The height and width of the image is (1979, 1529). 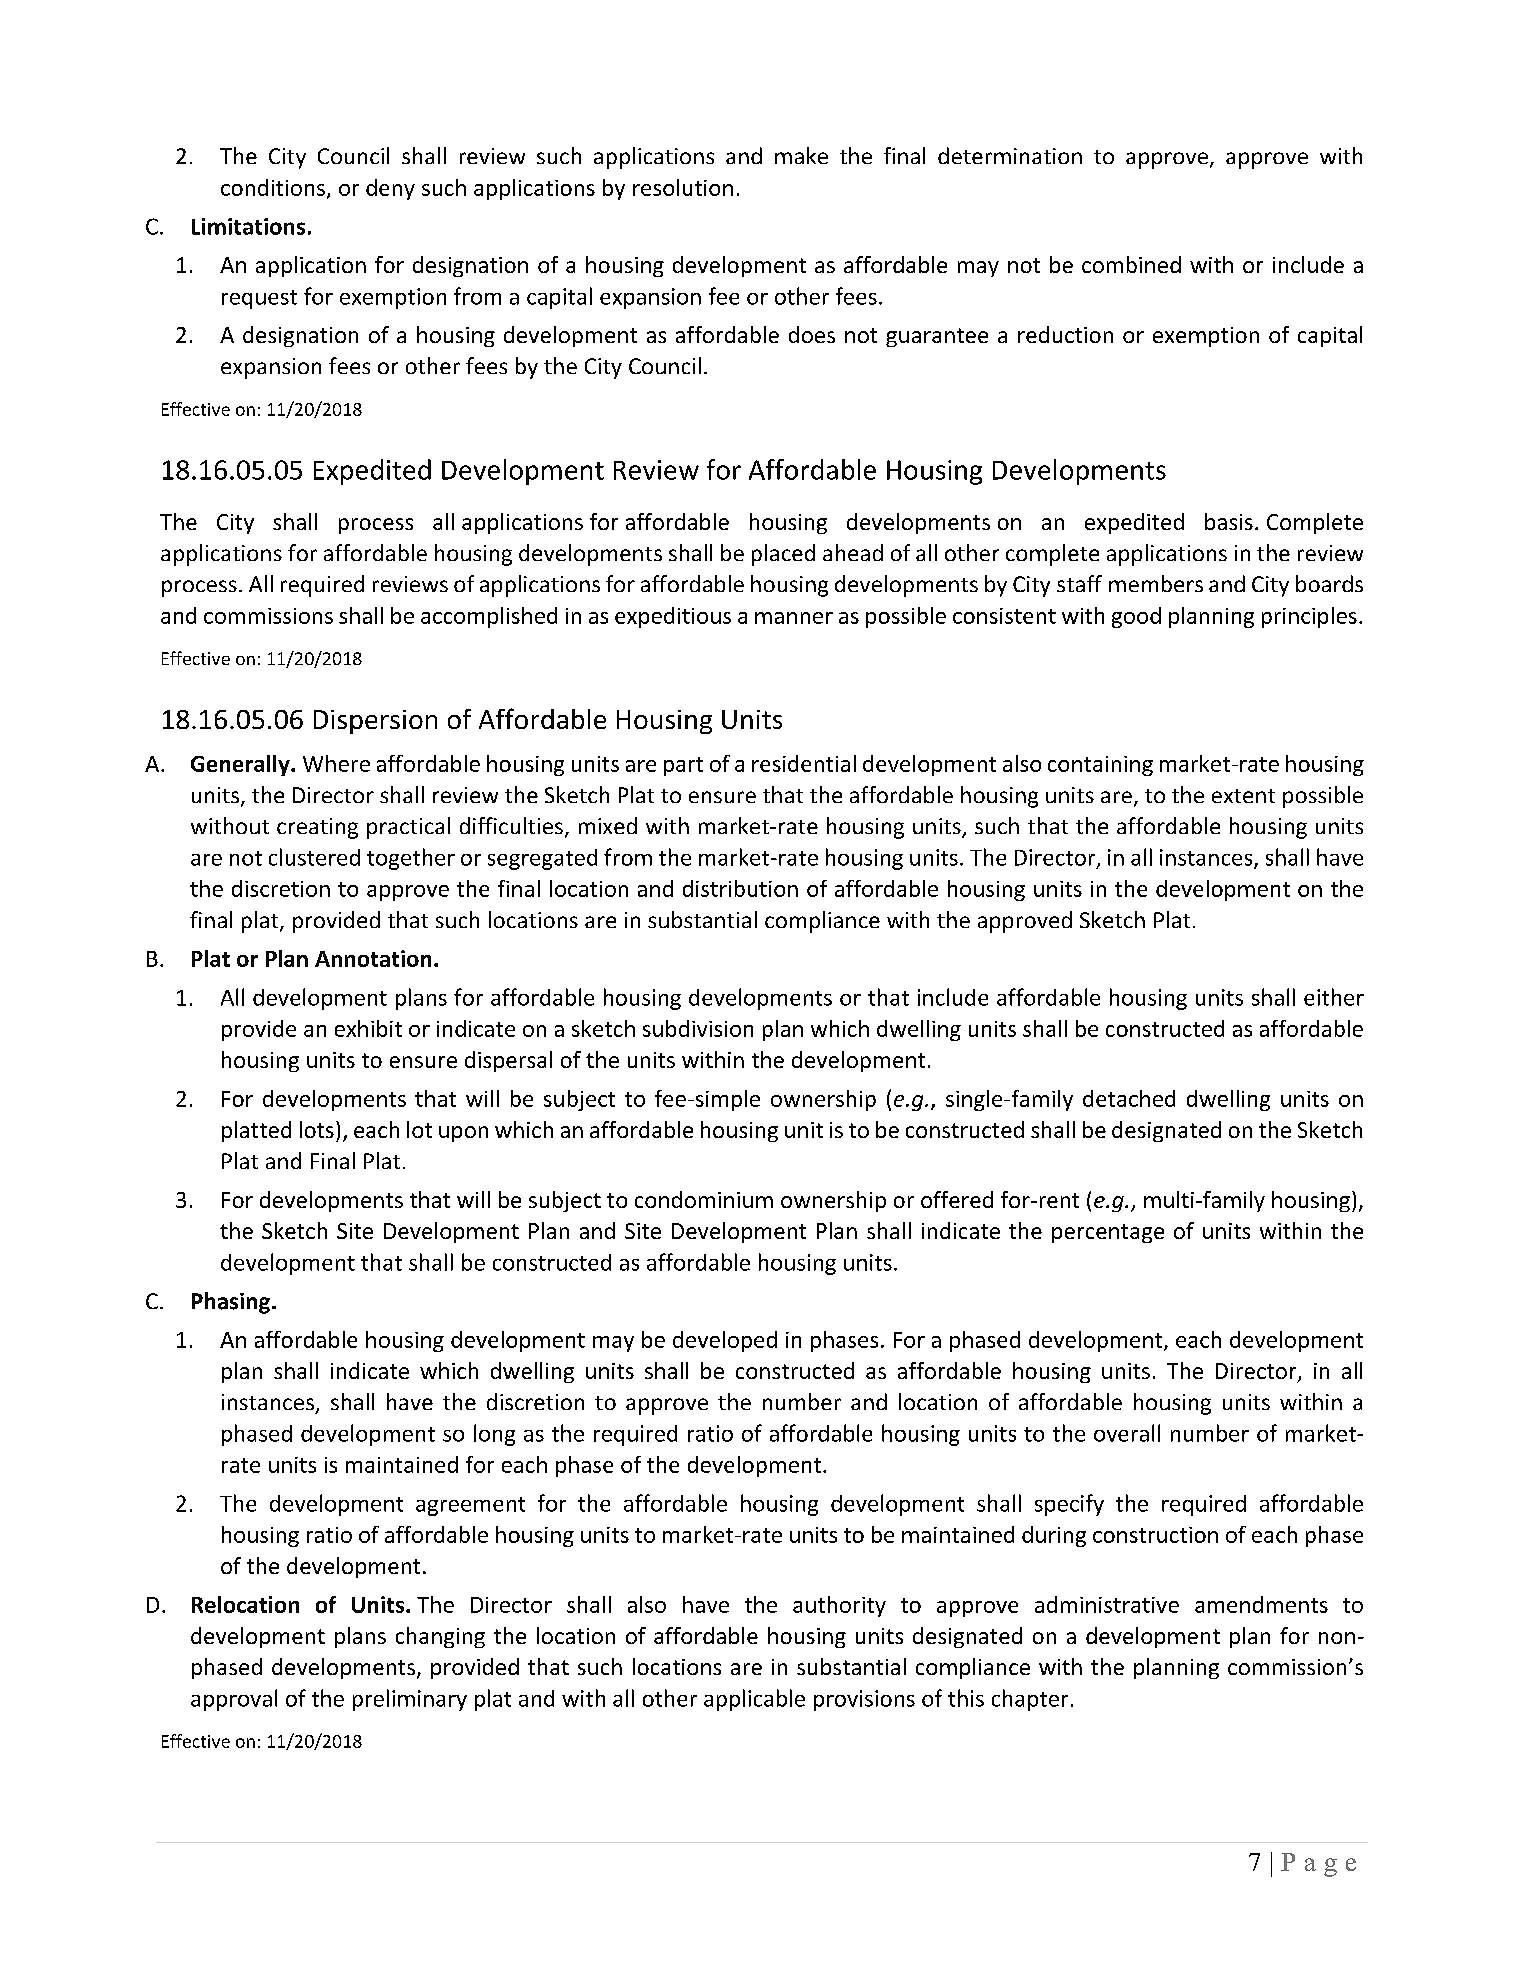 I want to click on percentage, so click(x=1108, y=1233).
